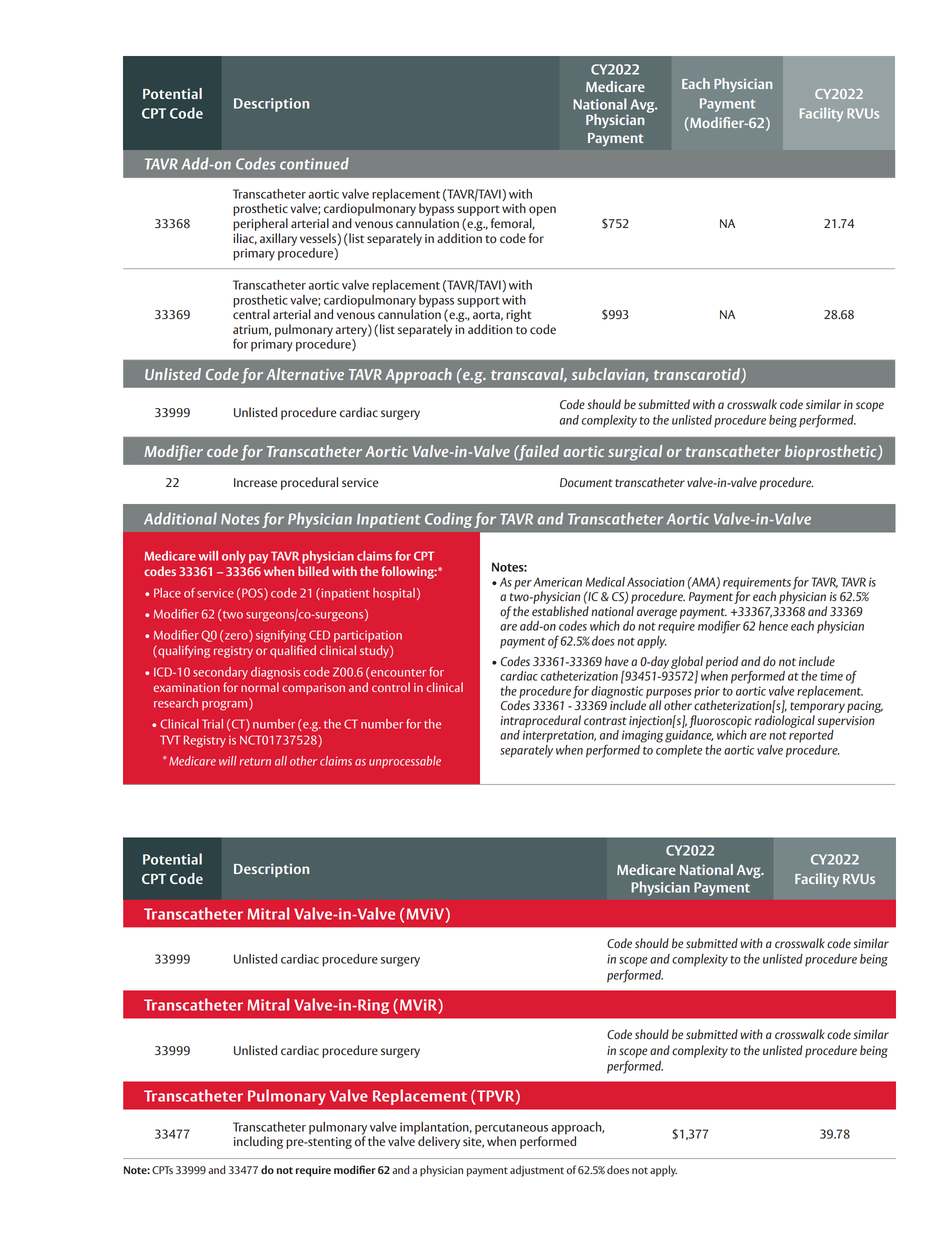 Image resolution: width=952 pixels, height=1233 pixels. Describe the element at coordinates (542, 211) in the document. I see `open` at that location.
